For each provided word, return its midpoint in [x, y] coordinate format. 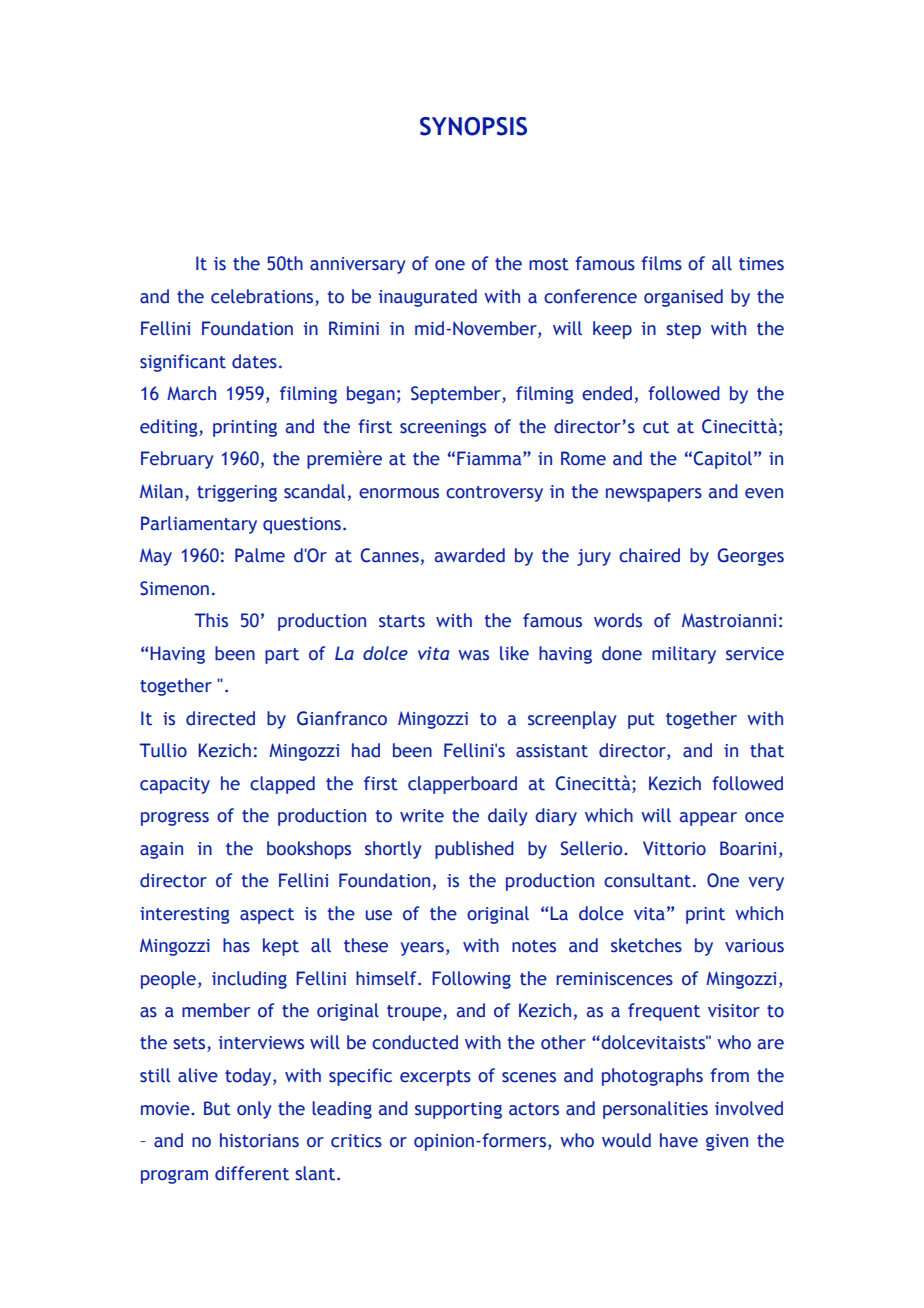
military [684, 655]
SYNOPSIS [473, 126]
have [679, 1140]
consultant [647, 880]
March [191, 393]
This [211, 620]
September [457, 395]
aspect [267, 916]
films [661, 263]
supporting [458, 1110]
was [473, 655]
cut [656, 427]
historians [259, 1140]
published [474, 850]
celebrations [262, 296]
